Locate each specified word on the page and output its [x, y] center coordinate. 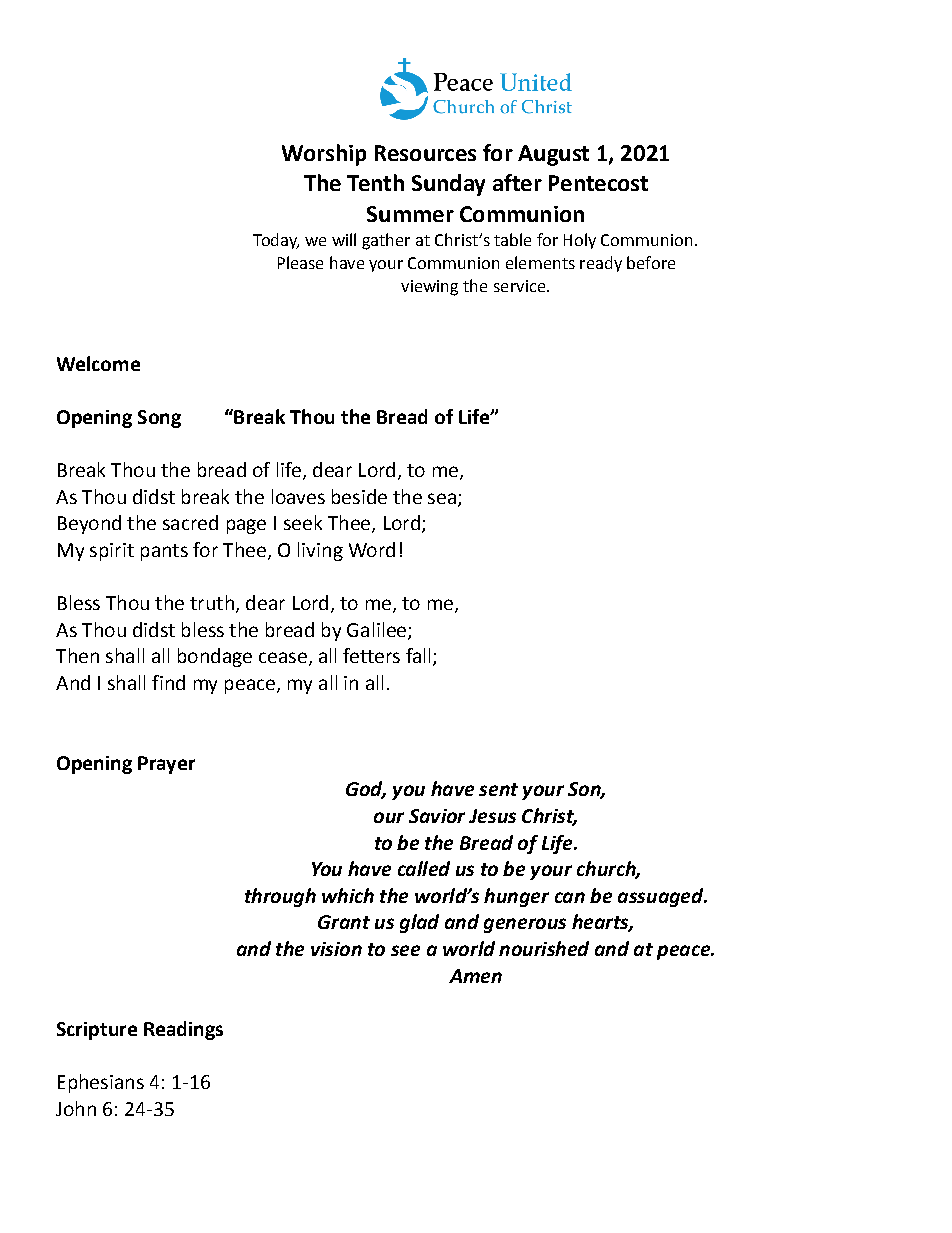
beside [359, 496]
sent [498, 789]
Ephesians [101, 1083]
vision [336, 949]
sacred [190, 522]
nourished [544, 948]
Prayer [166, 765]
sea [442, 498]
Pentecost [598, 183]
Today [276, 241]
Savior [437, 816]
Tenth [375, 182]
